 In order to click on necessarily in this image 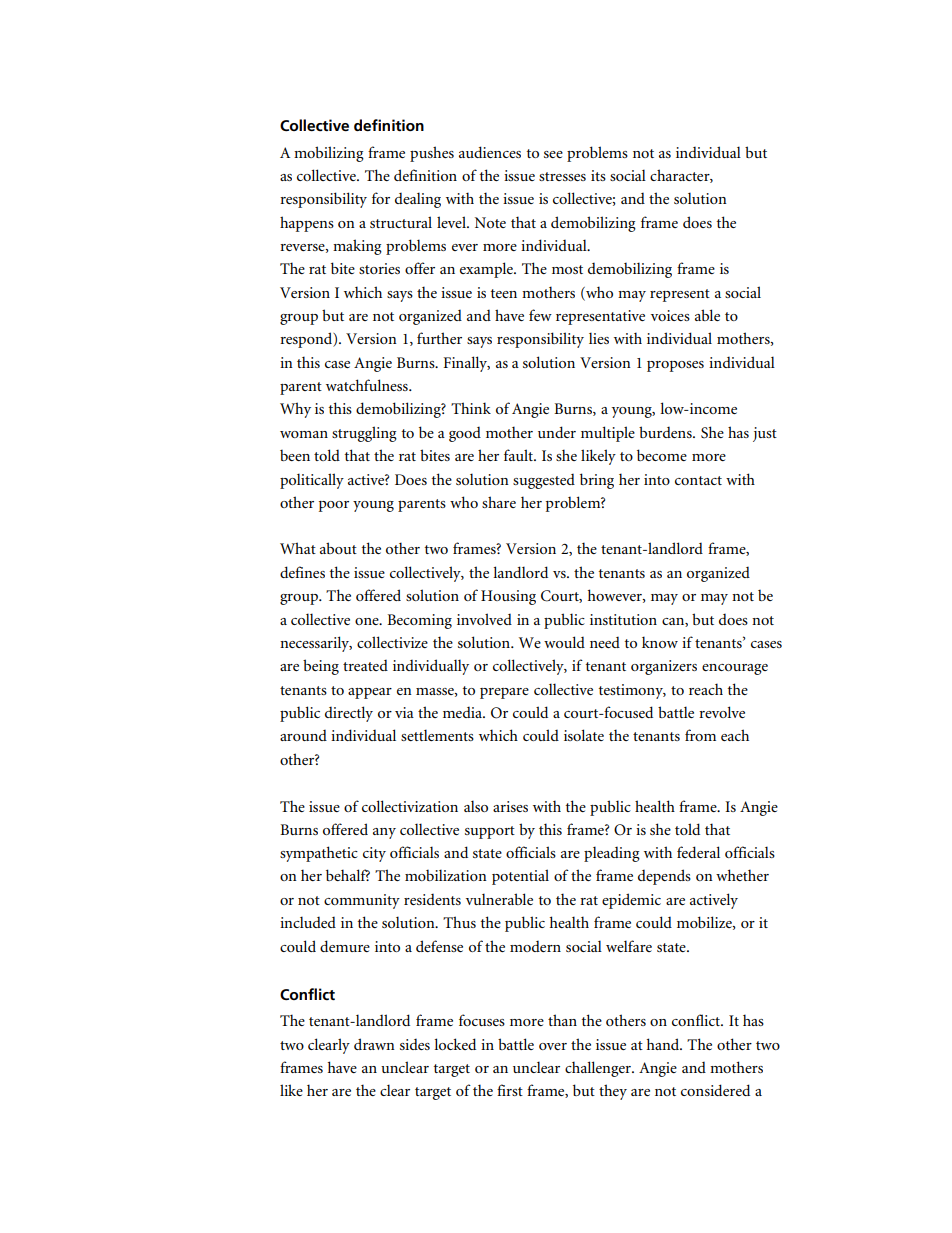, I will do `click(316, 644)`.
